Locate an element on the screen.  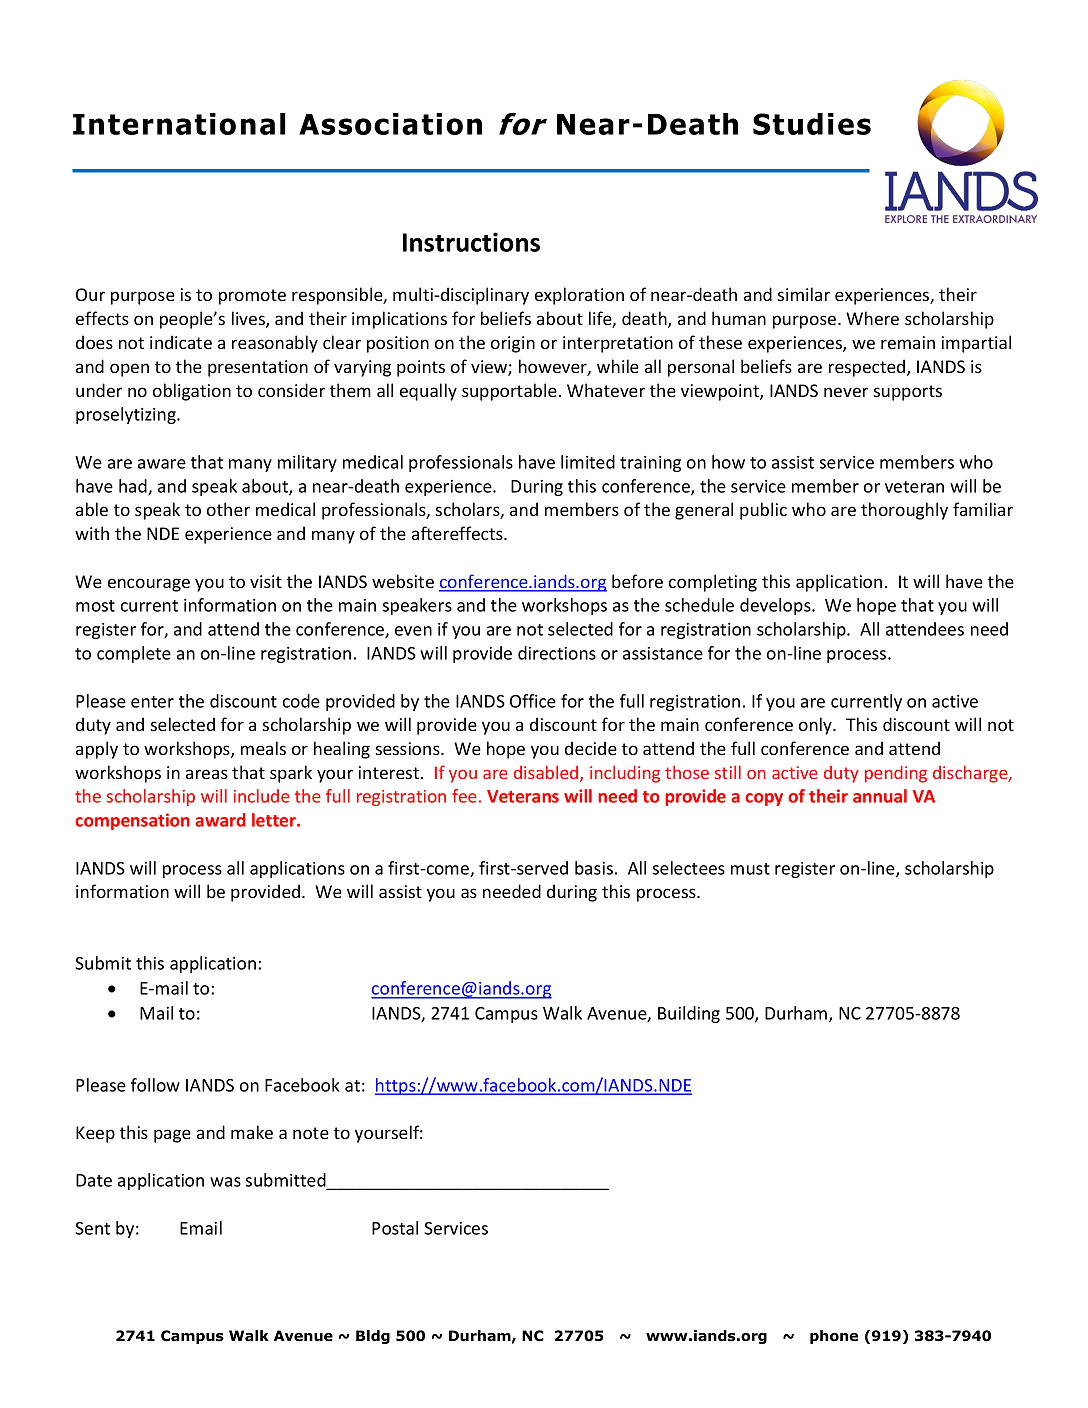
Bldg is located at coordinates (373, 1337).
